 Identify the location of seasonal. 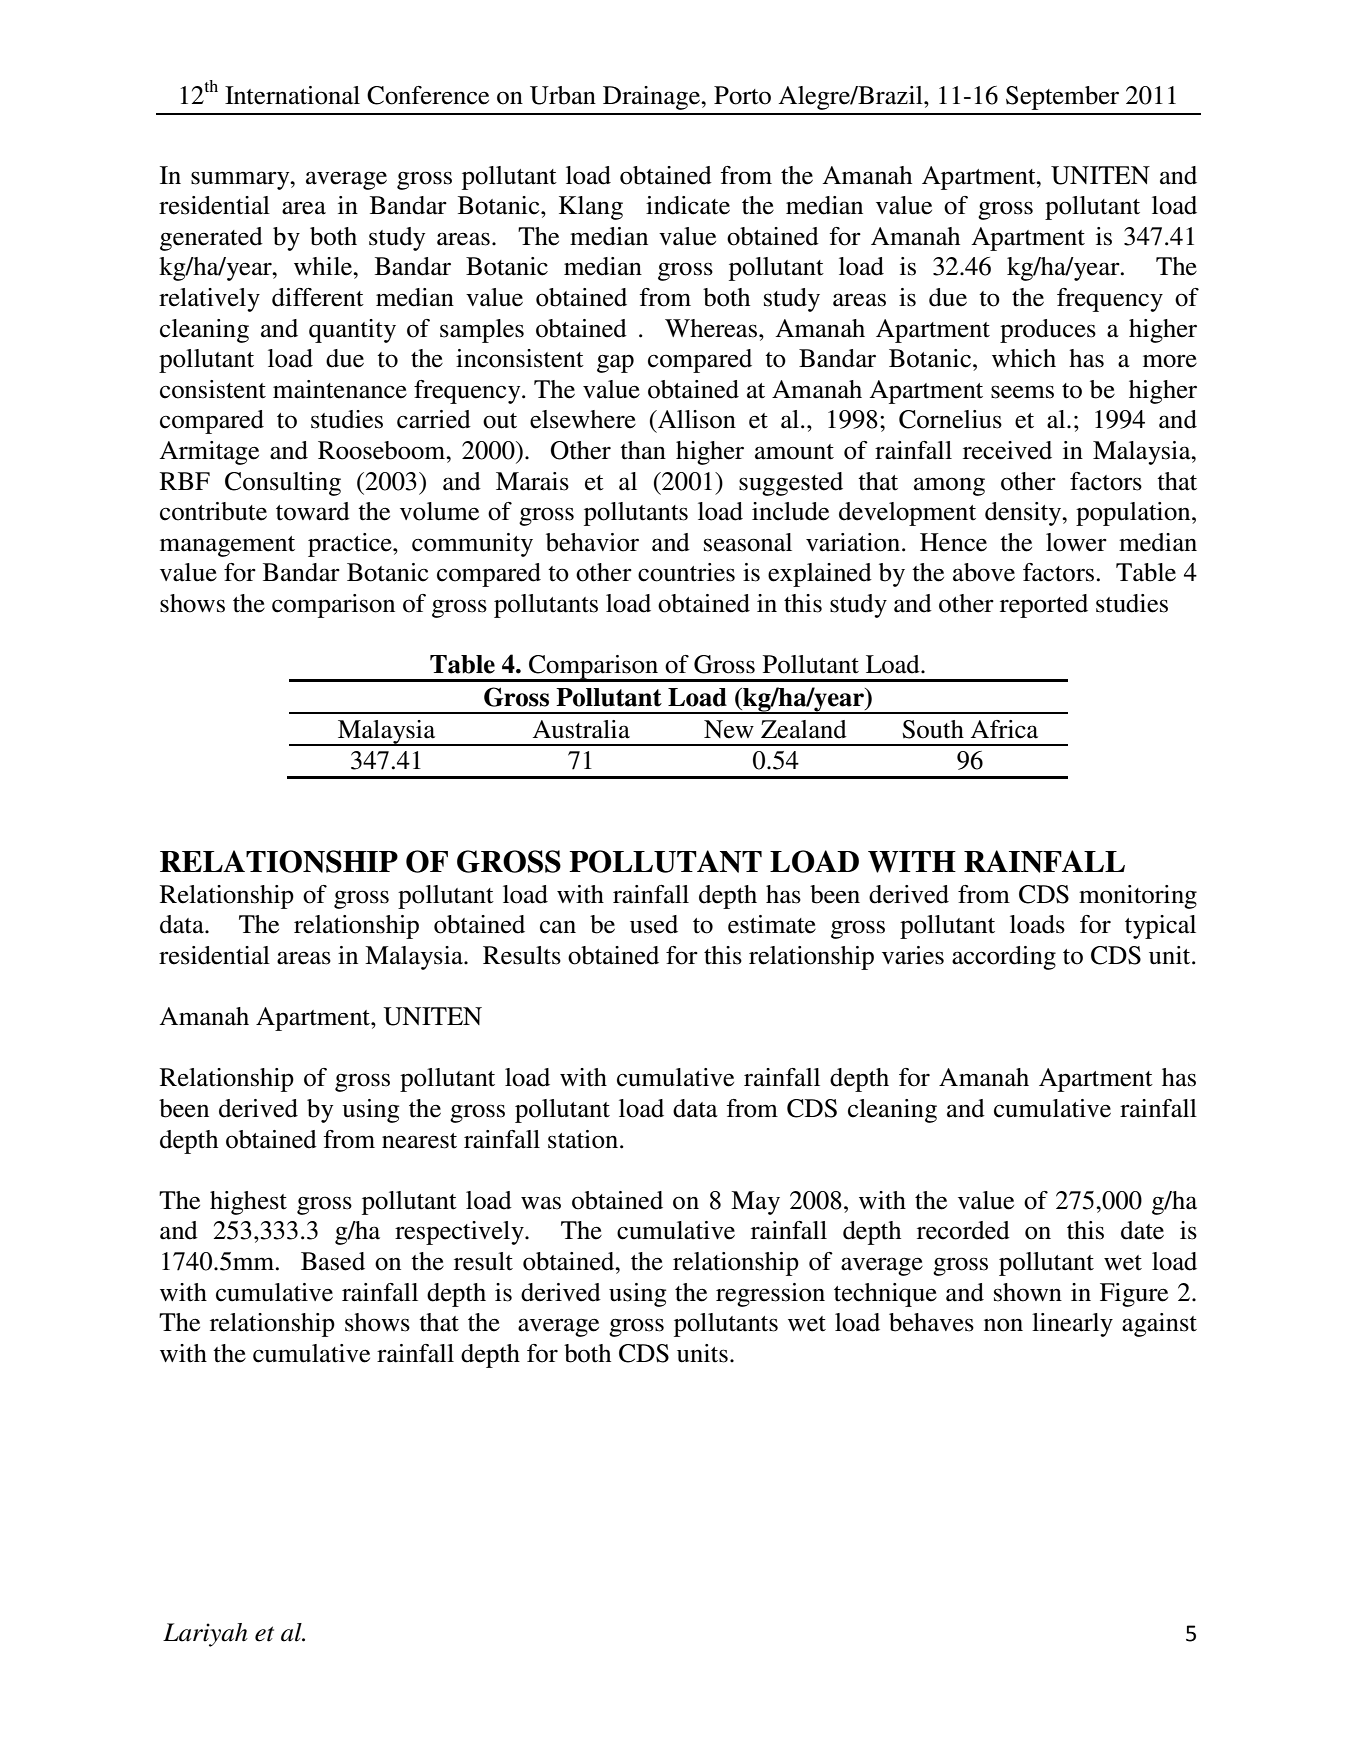
(748, 542).
